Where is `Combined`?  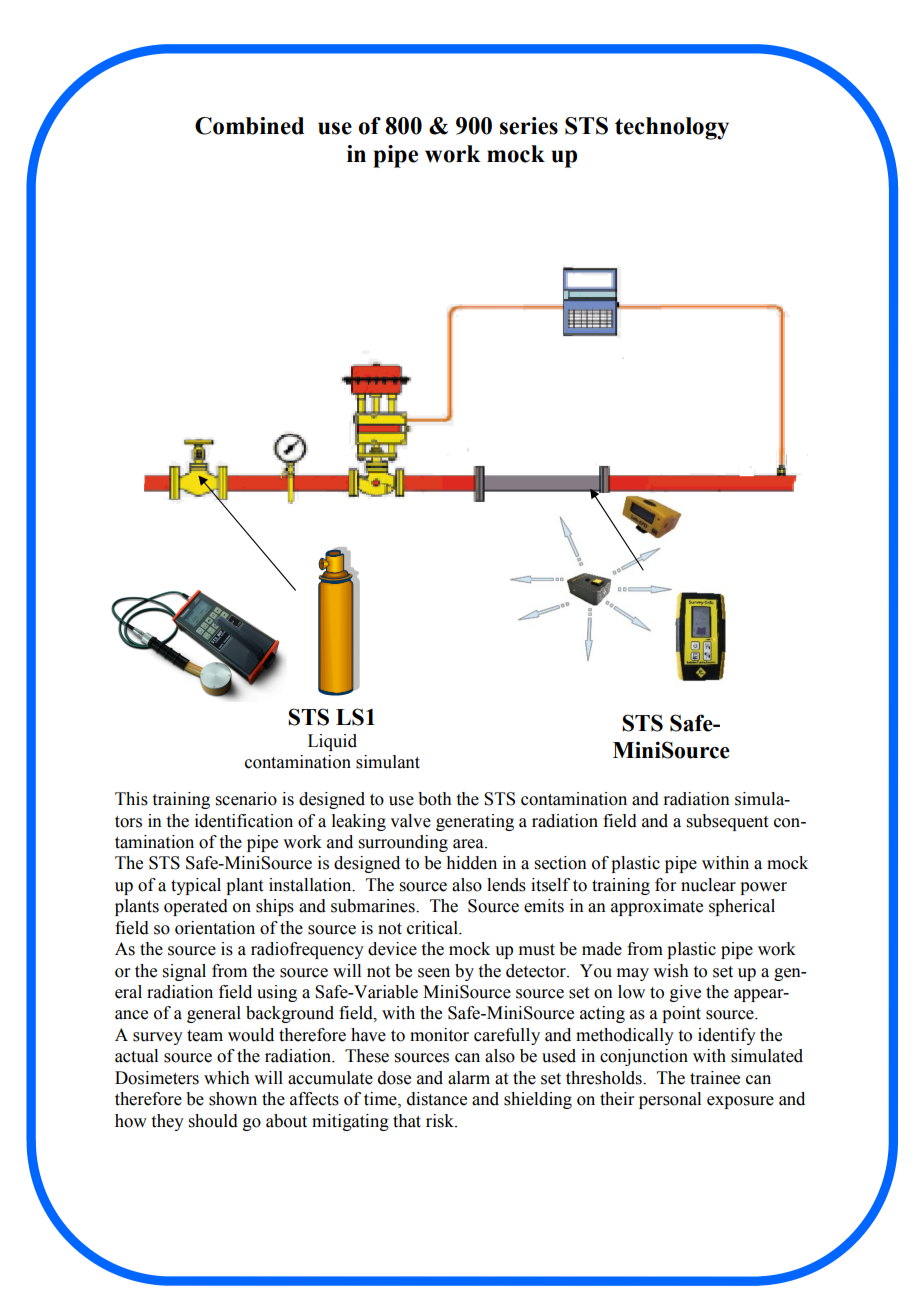
Combined is located at coordinates (249, 126).
